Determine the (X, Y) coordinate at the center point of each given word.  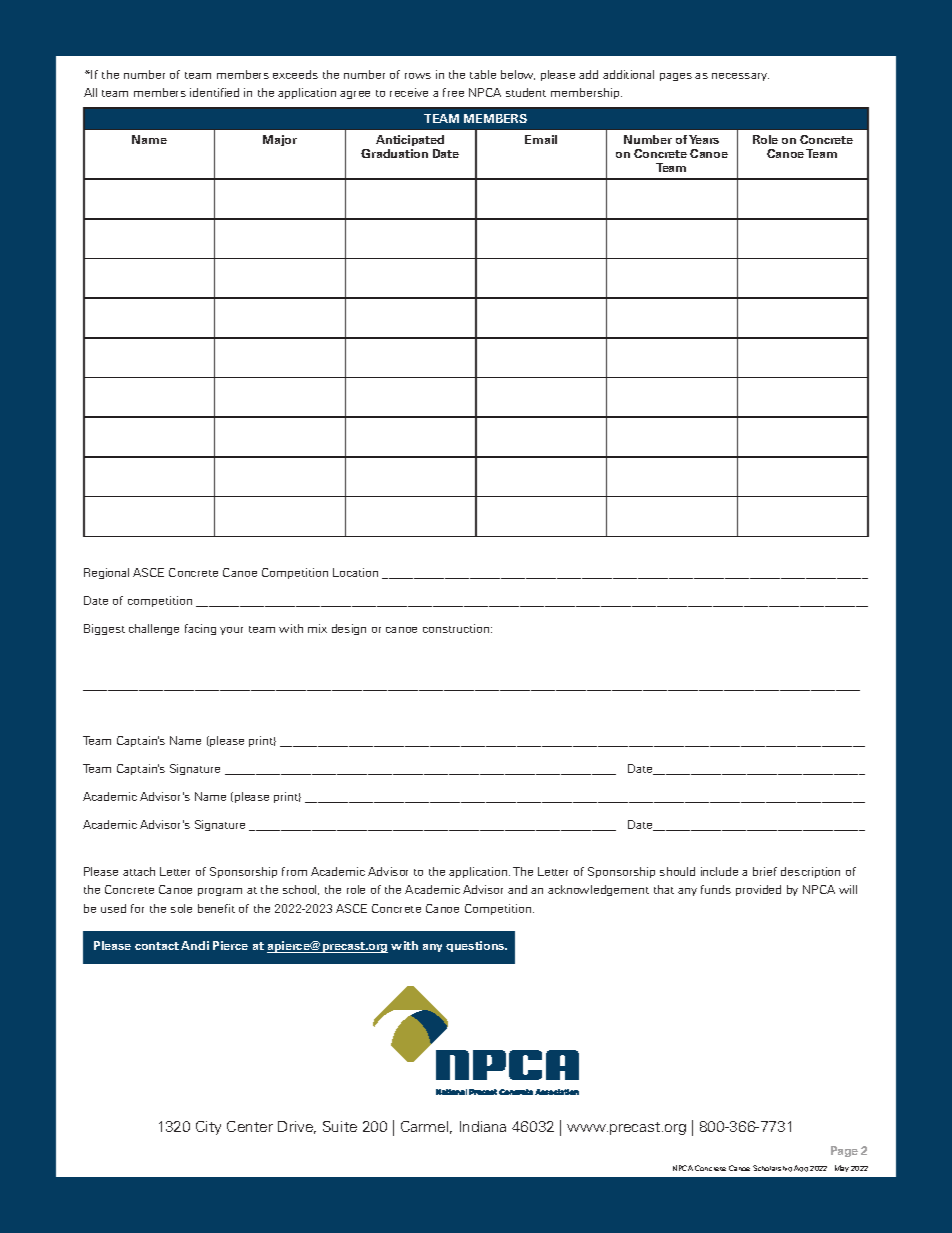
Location (355, 572)
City (208, 1128)
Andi (195, 945)
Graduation (394, 153)
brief (765, 871)
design (349, 629)
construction (457, 628)
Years (704, 139)
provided (758, 890)
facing (200, 629)
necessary (740, 77)
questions (476, 946)
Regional (106, 573)
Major (280, 140)
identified (214, 92)
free (453, 92)
